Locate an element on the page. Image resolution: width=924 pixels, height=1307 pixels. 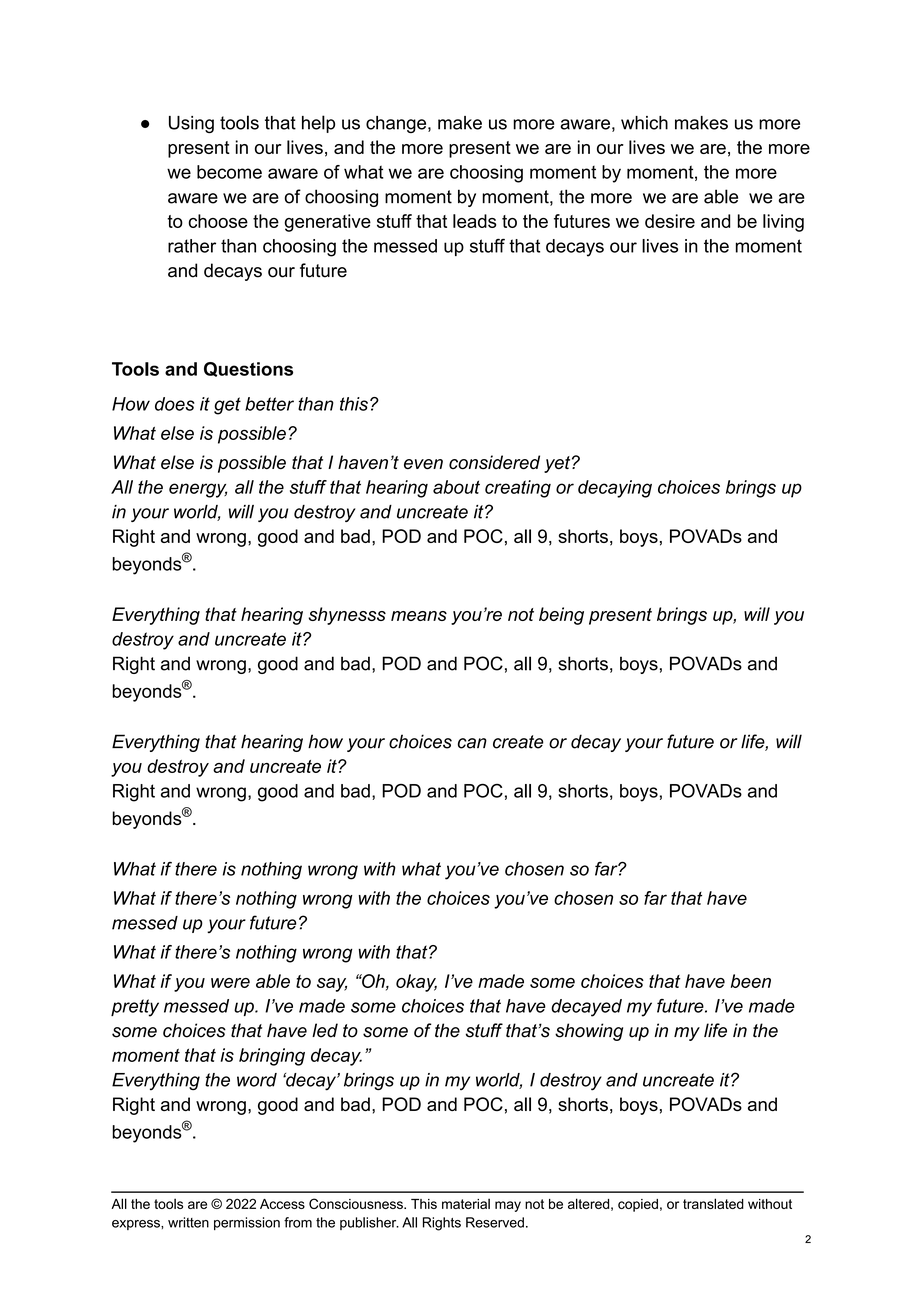
which is located at coordinates (644, 123).
